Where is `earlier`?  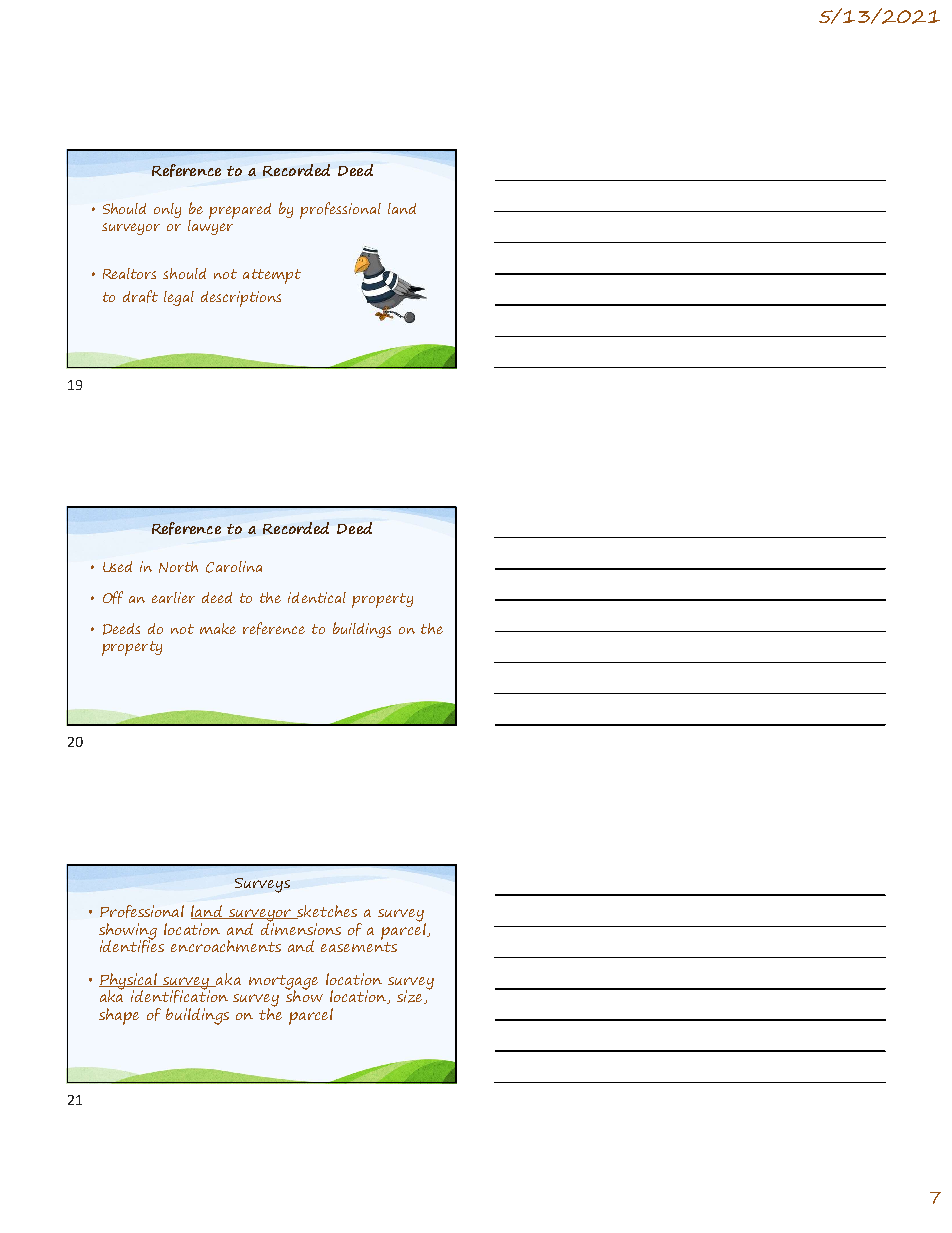 earlier is located at coordinates (173, 597).
